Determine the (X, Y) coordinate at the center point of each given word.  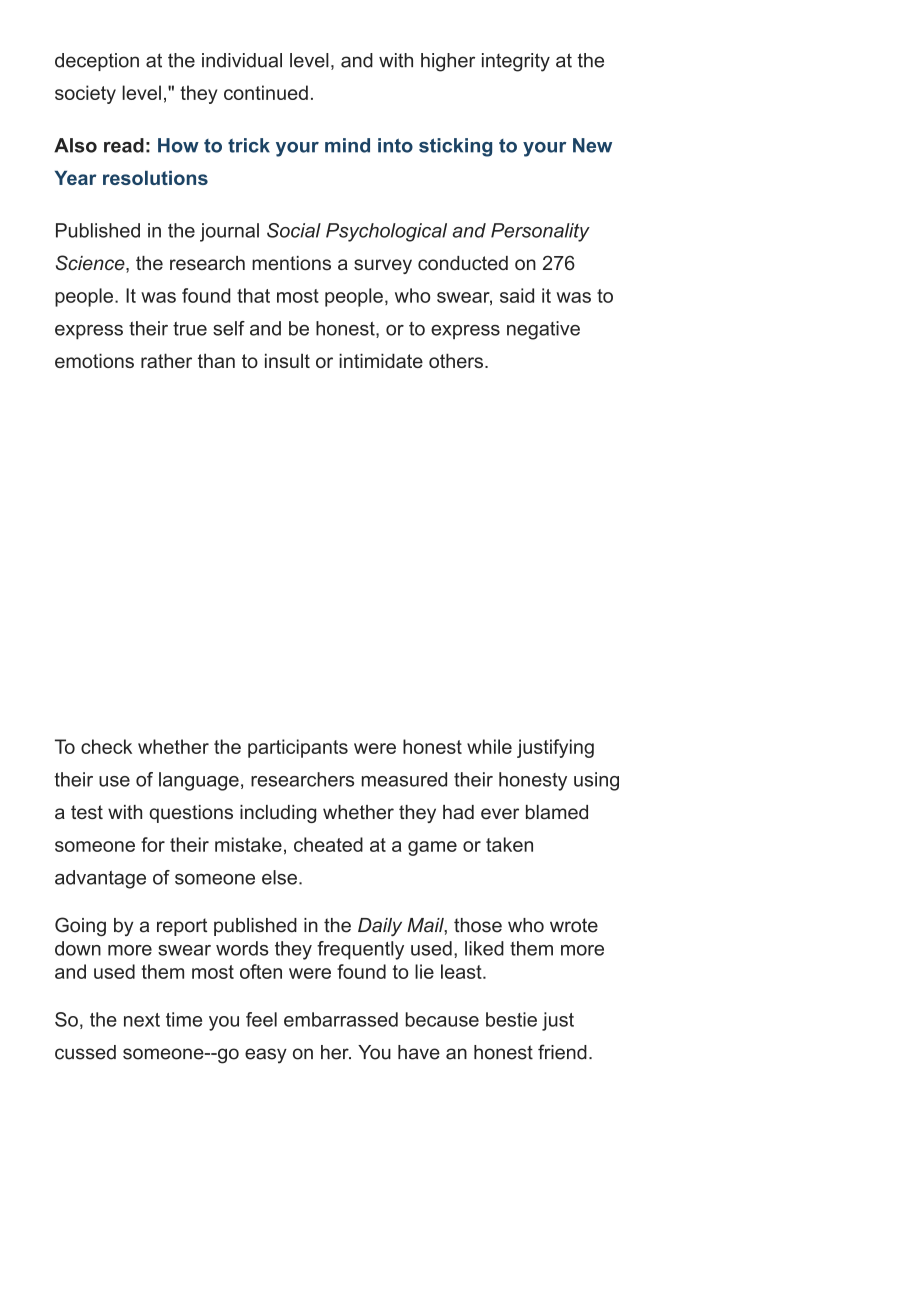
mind (347, 145)
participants (298, 748)
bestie (511, 1019)
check (106, 746)
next (142, 1020)
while (489, 746)
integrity (516, 62)
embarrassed (341, 1019)
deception (97, 62)
